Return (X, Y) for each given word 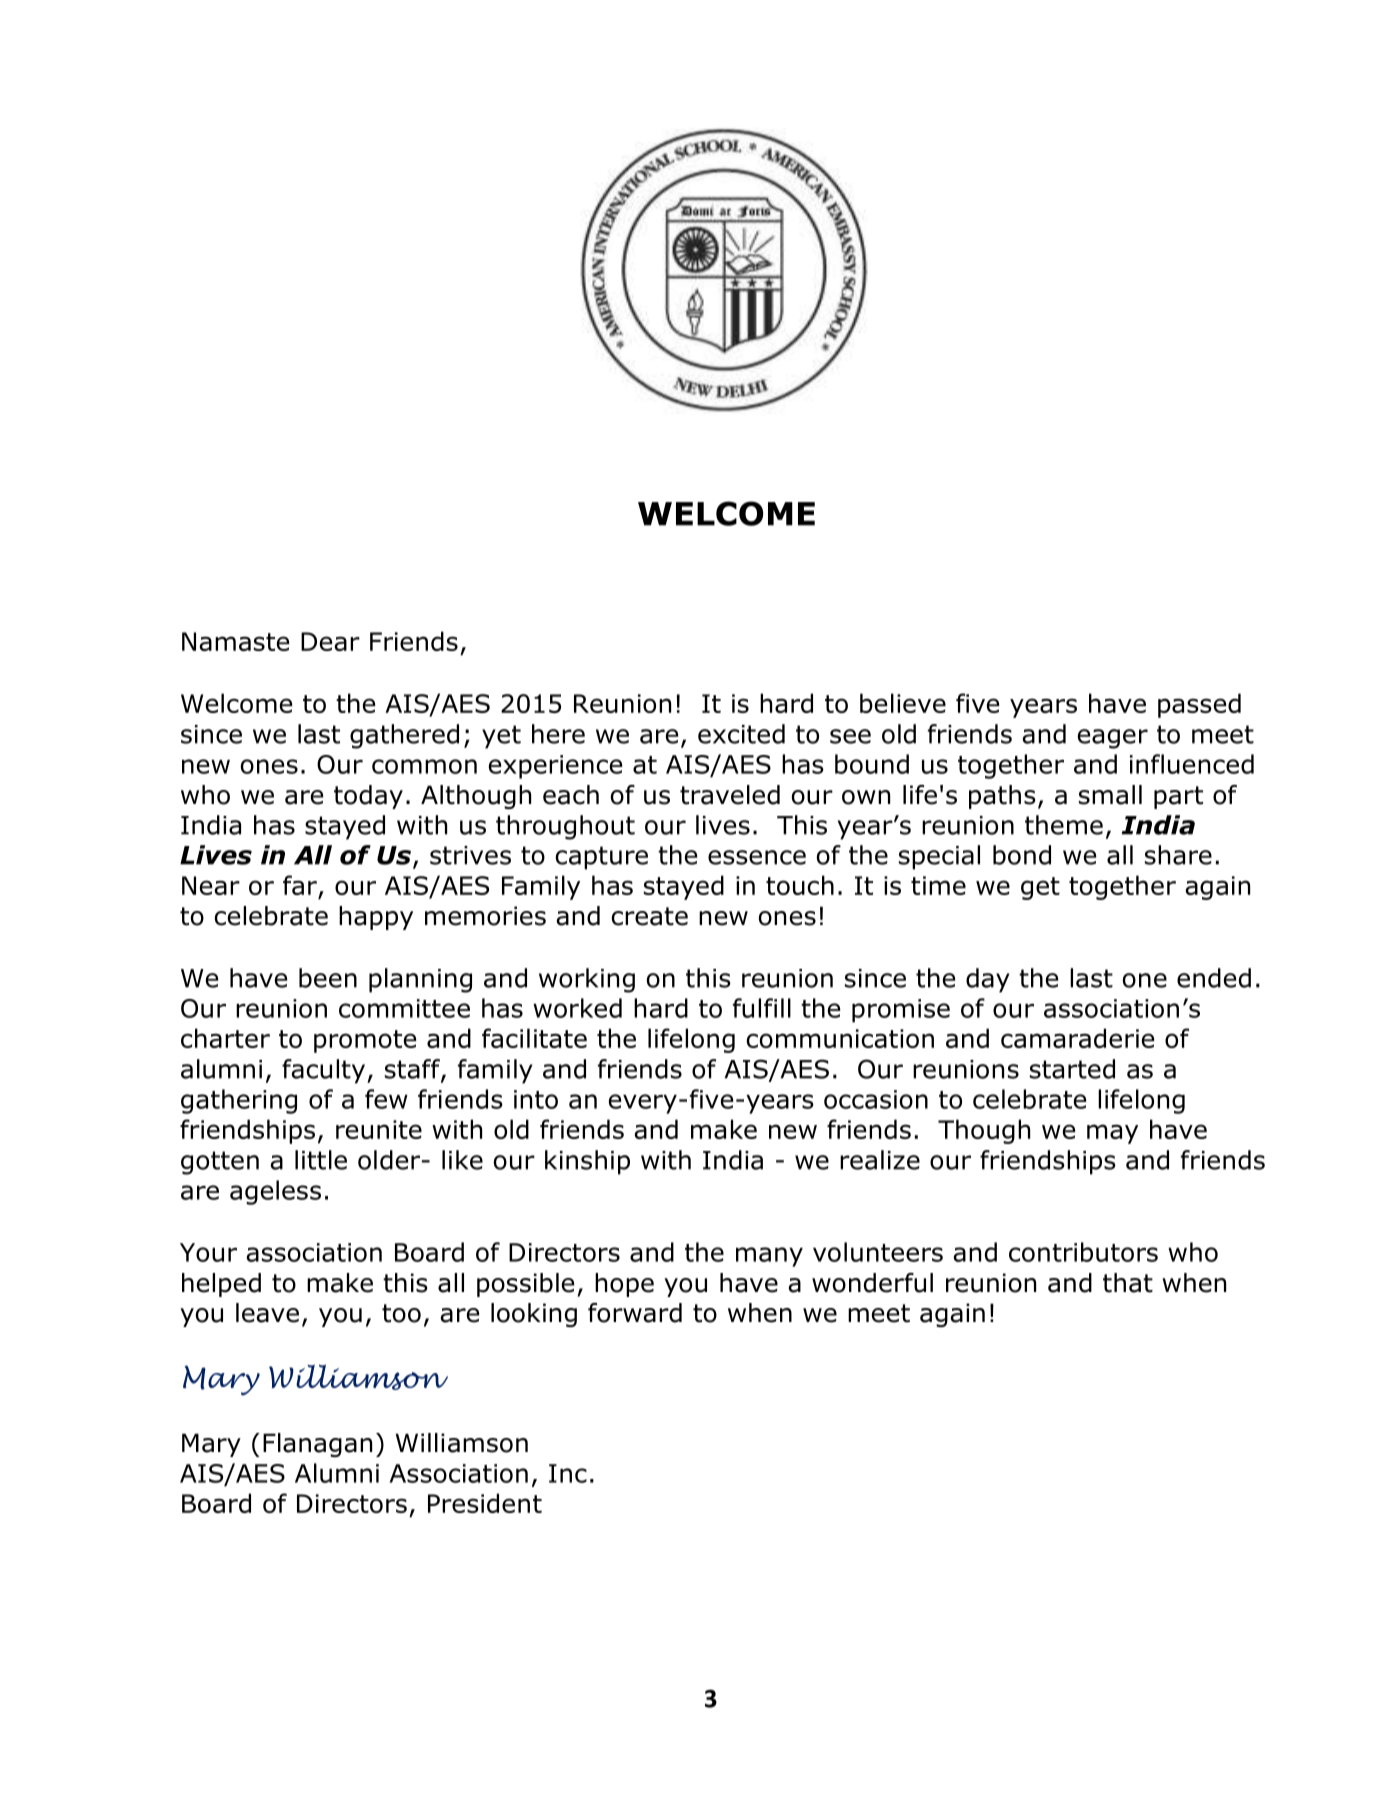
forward (635, 1313)
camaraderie (1077, 1038)
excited (741, 734)
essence (757, 857)
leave (267, 1313)
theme (1064, 825)
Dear (330, 641)
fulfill (762, 1008)
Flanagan (317, 1445)
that (1128, 1283)
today (368, 797)
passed (1199, 705)
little (321, 1160)
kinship (587, 1162)
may (1112, 1134)
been (328, 978)
